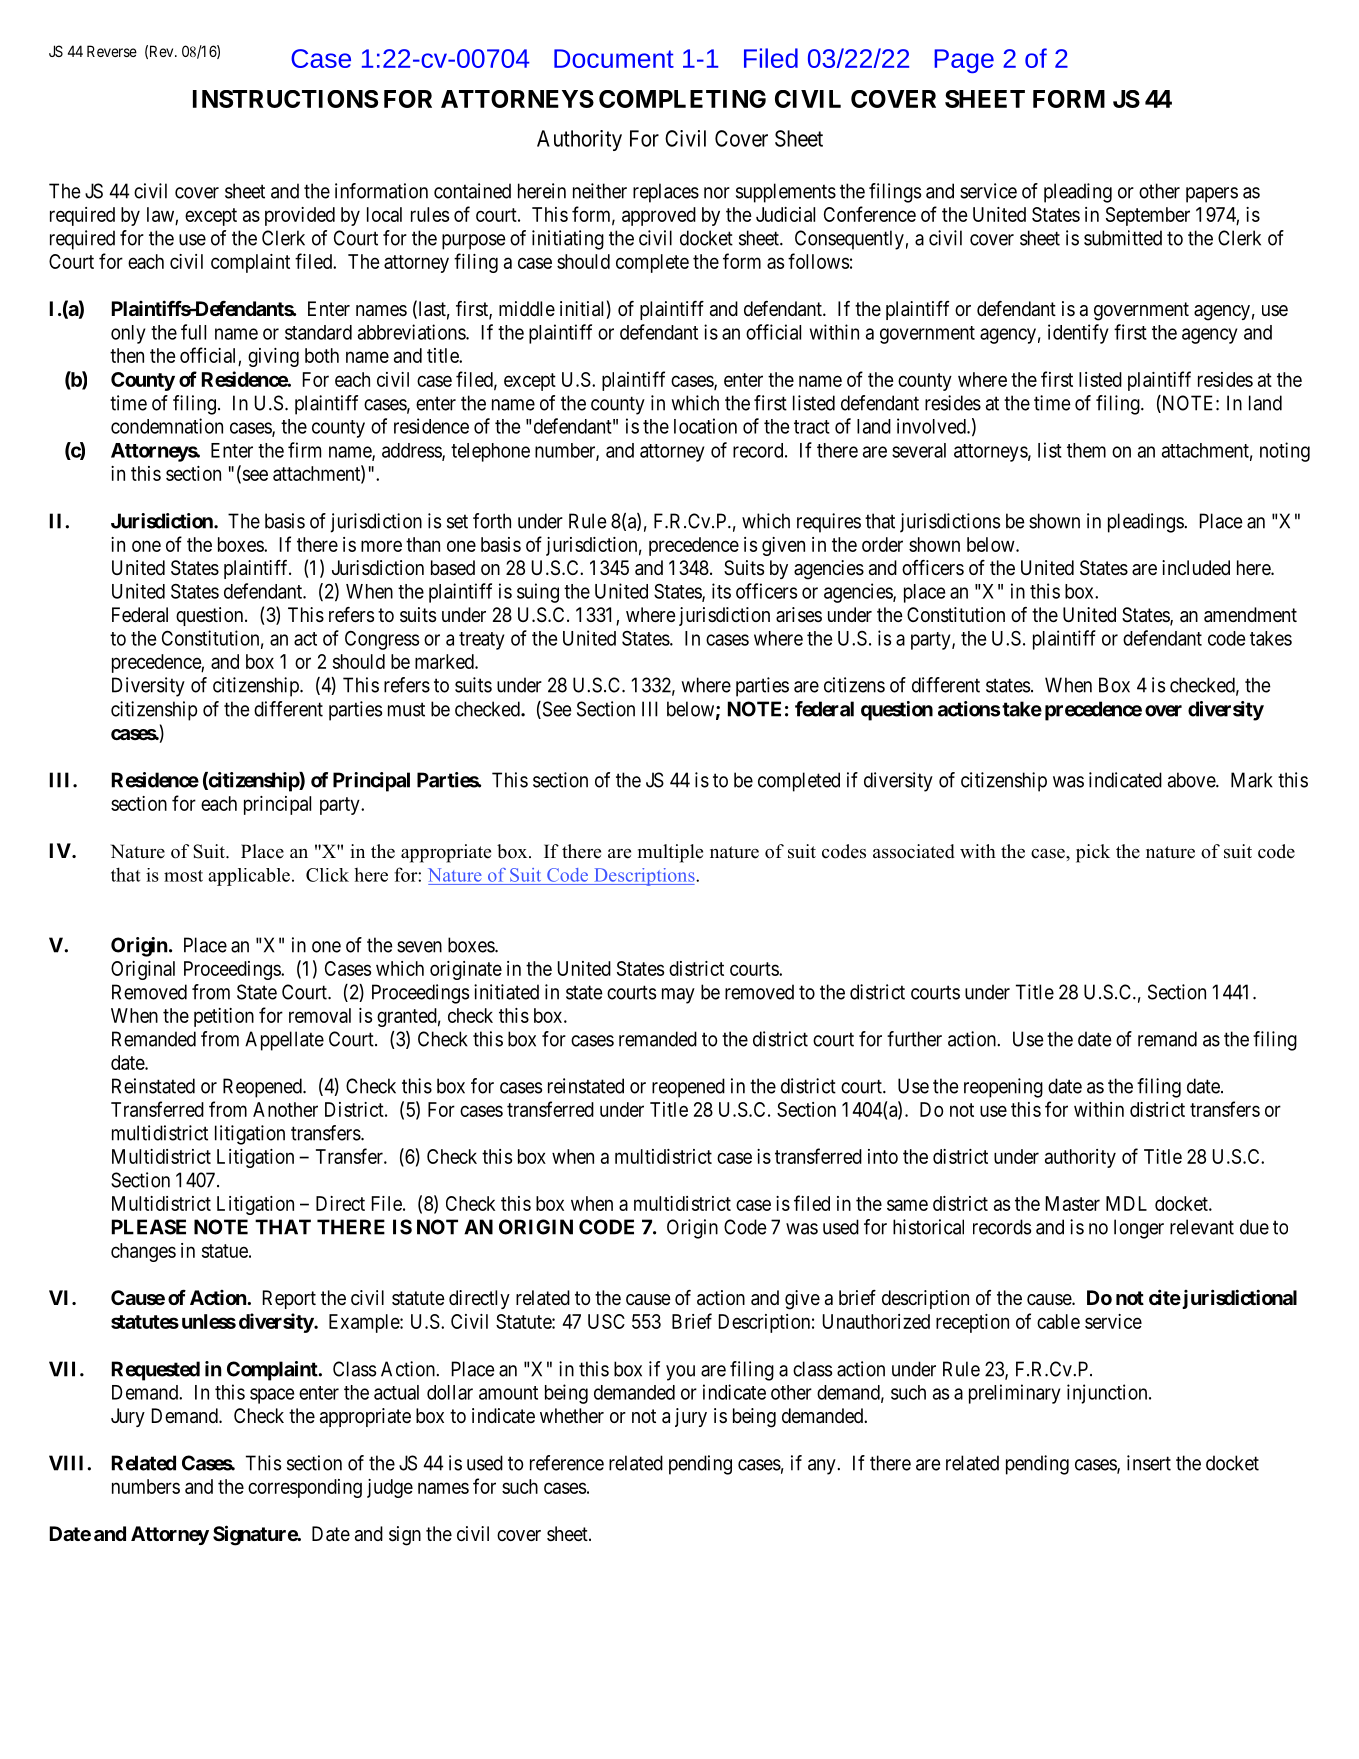 The width and height of the screenshot is (1359, 1759). What do you see at coordinates (678, 996) in the screenshot?
I see `may` at bounding box center [678, 996].
